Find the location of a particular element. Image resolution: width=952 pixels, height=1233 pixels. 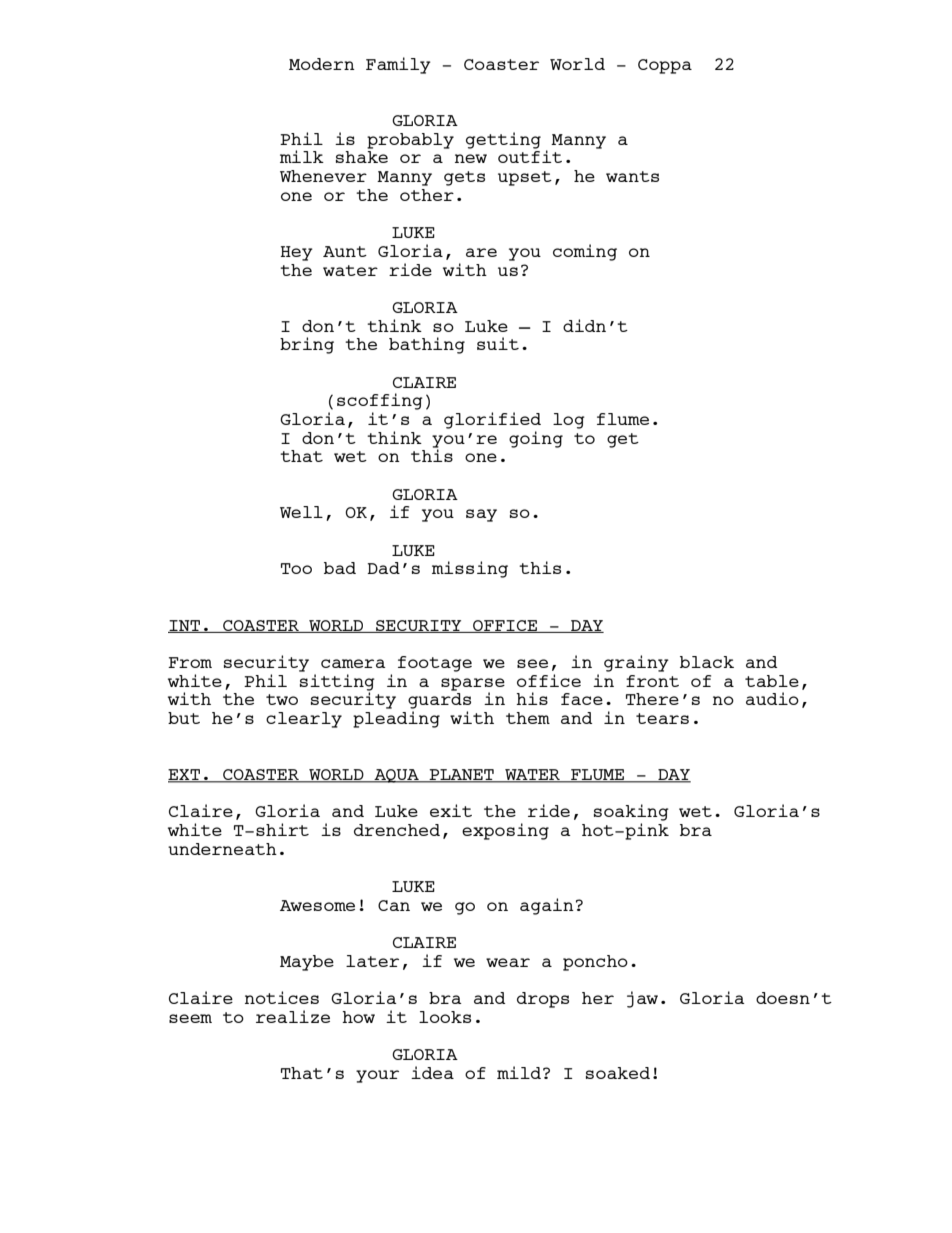

log is located at coordinates (569, 421).
